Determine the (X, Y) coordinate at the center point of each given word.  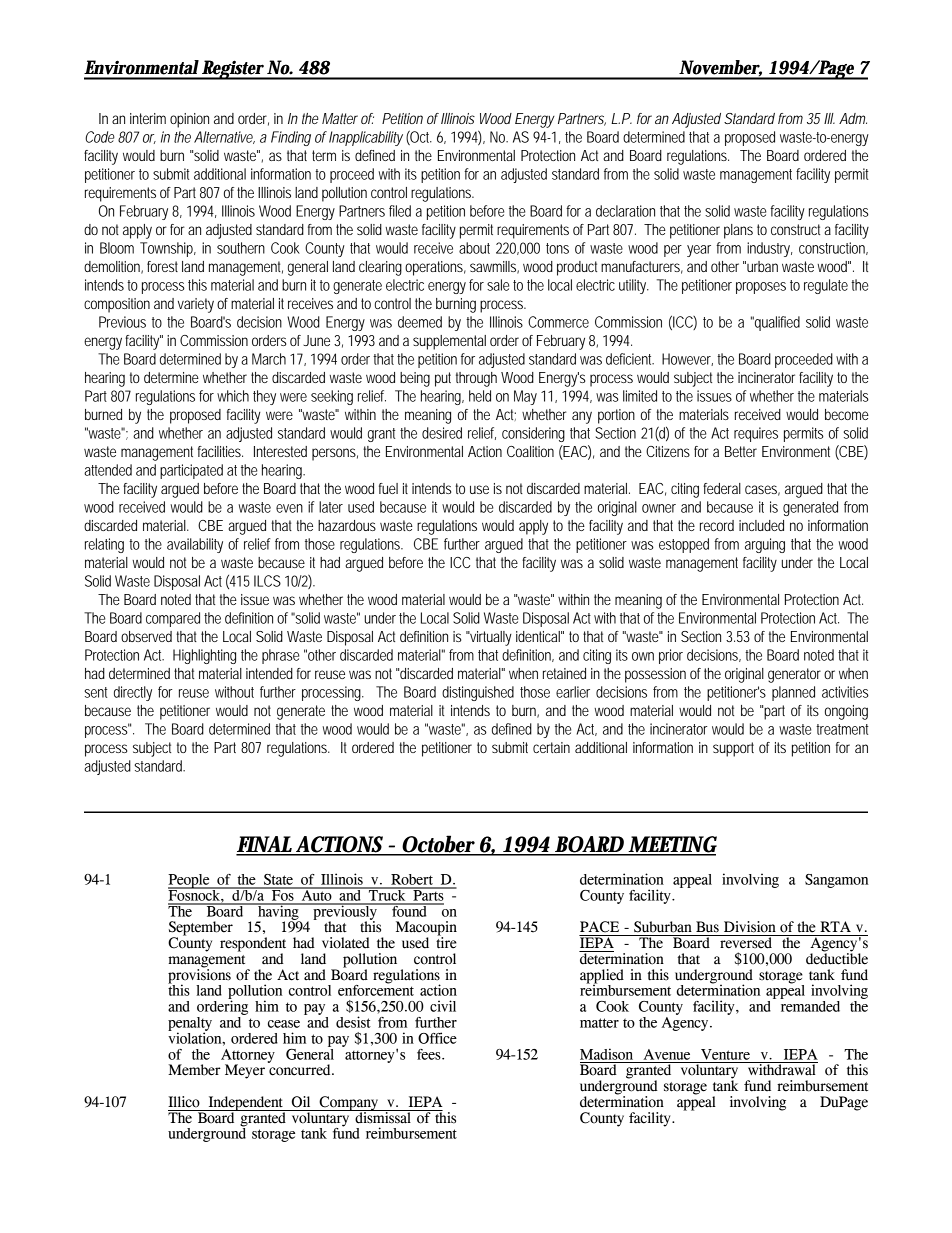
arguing (765, 545)
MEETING (672, 845)
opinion (189, 120)
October (438, 845)
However (687, 359)
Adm (853, 118)
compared (173, 619)
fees (430, 1054)
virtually (490, 638)
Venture (725, 1054)
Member (194, 1070)
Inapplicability (366, 138)
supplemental (449, 342)
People (190, 881)
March (269, 359)
